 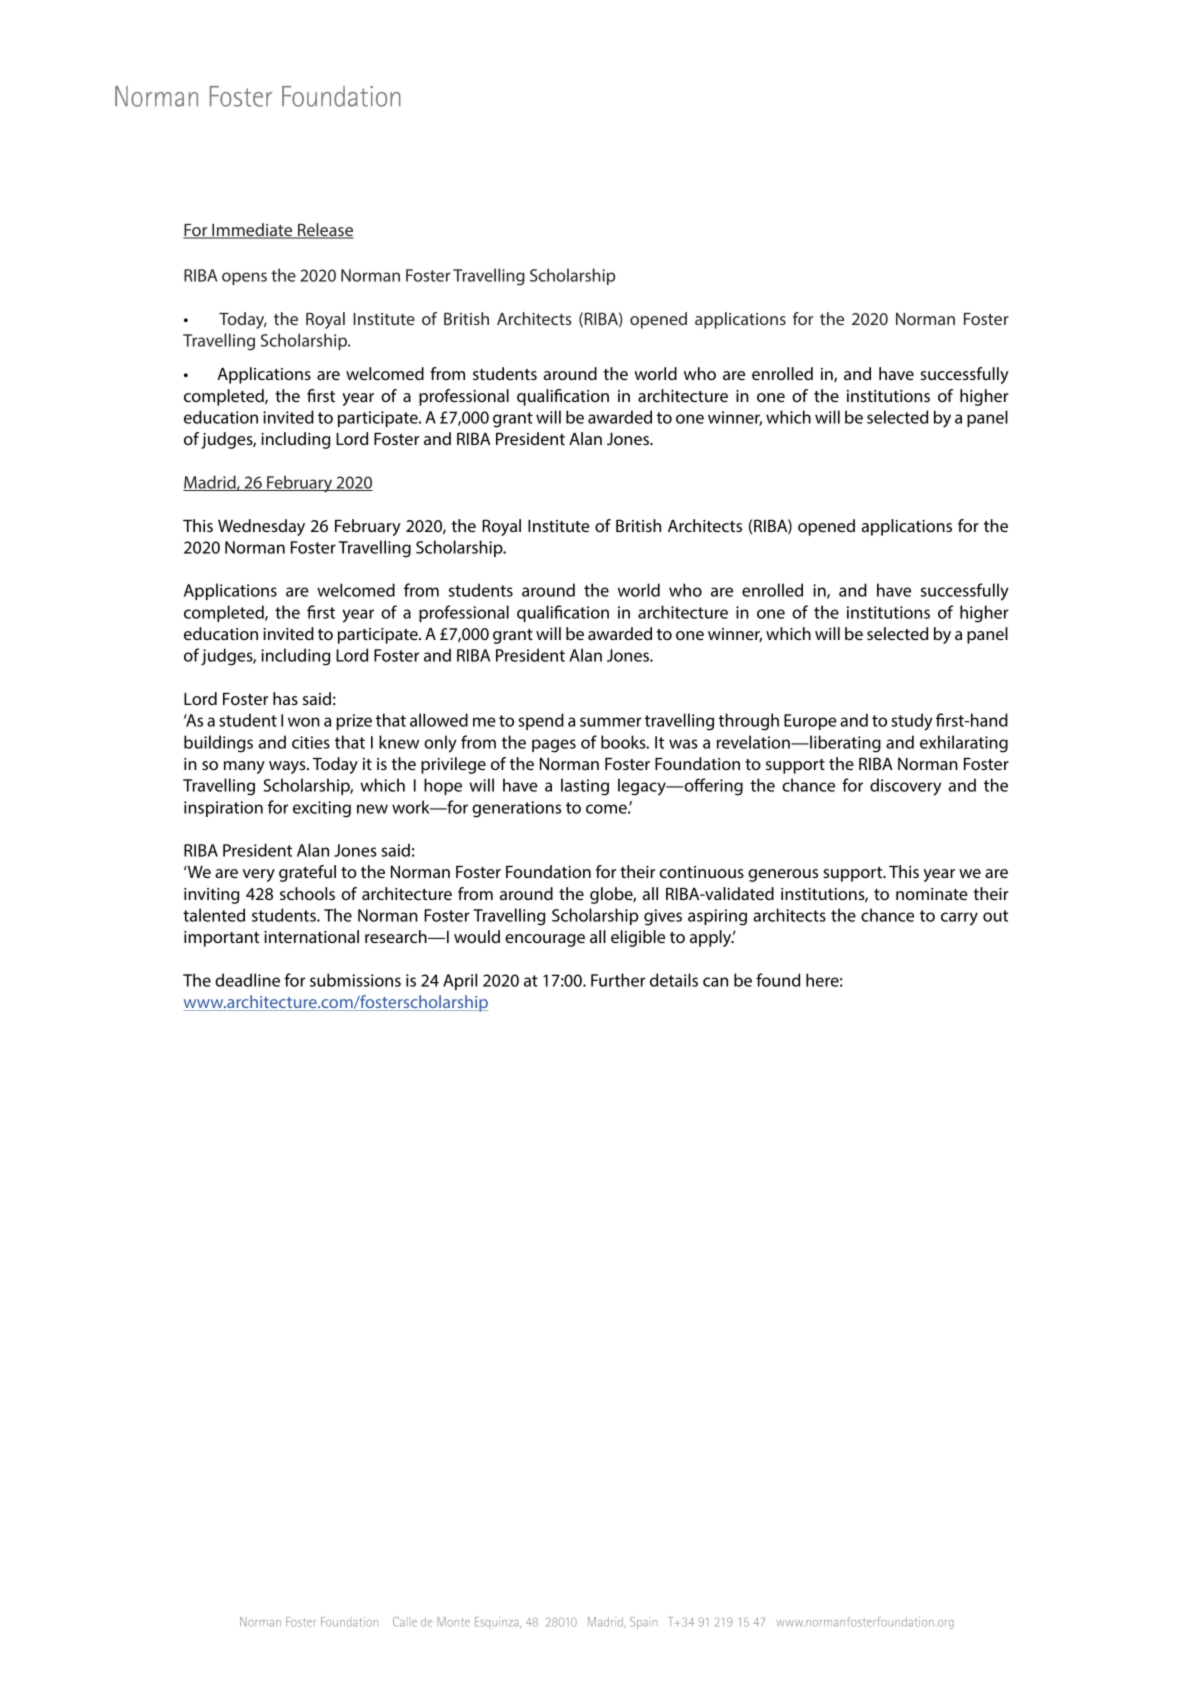 I want to click on Immediate, so click(x=252, y=231).
